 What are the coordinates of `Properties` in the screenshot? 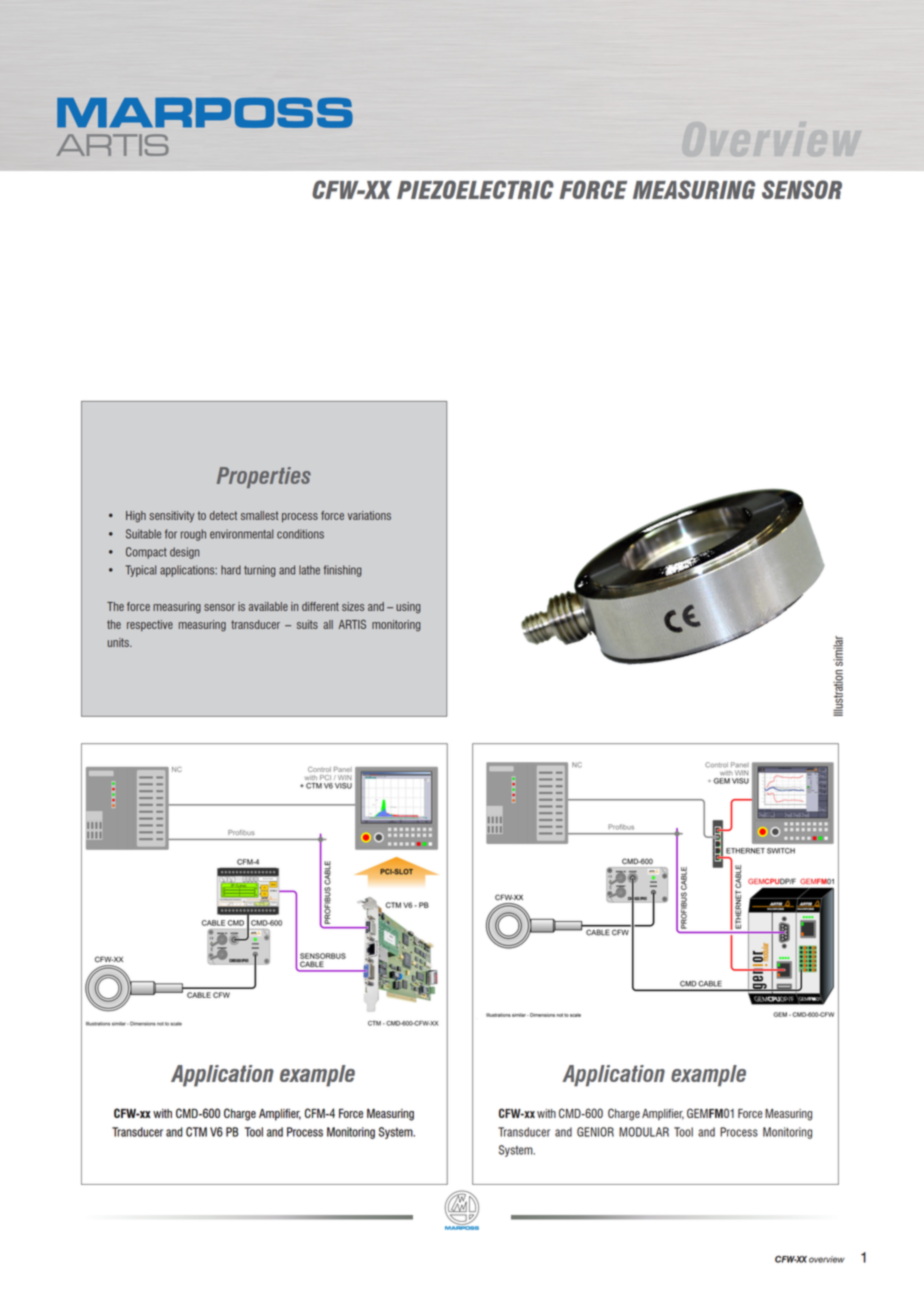 It's located at (264, 477).
